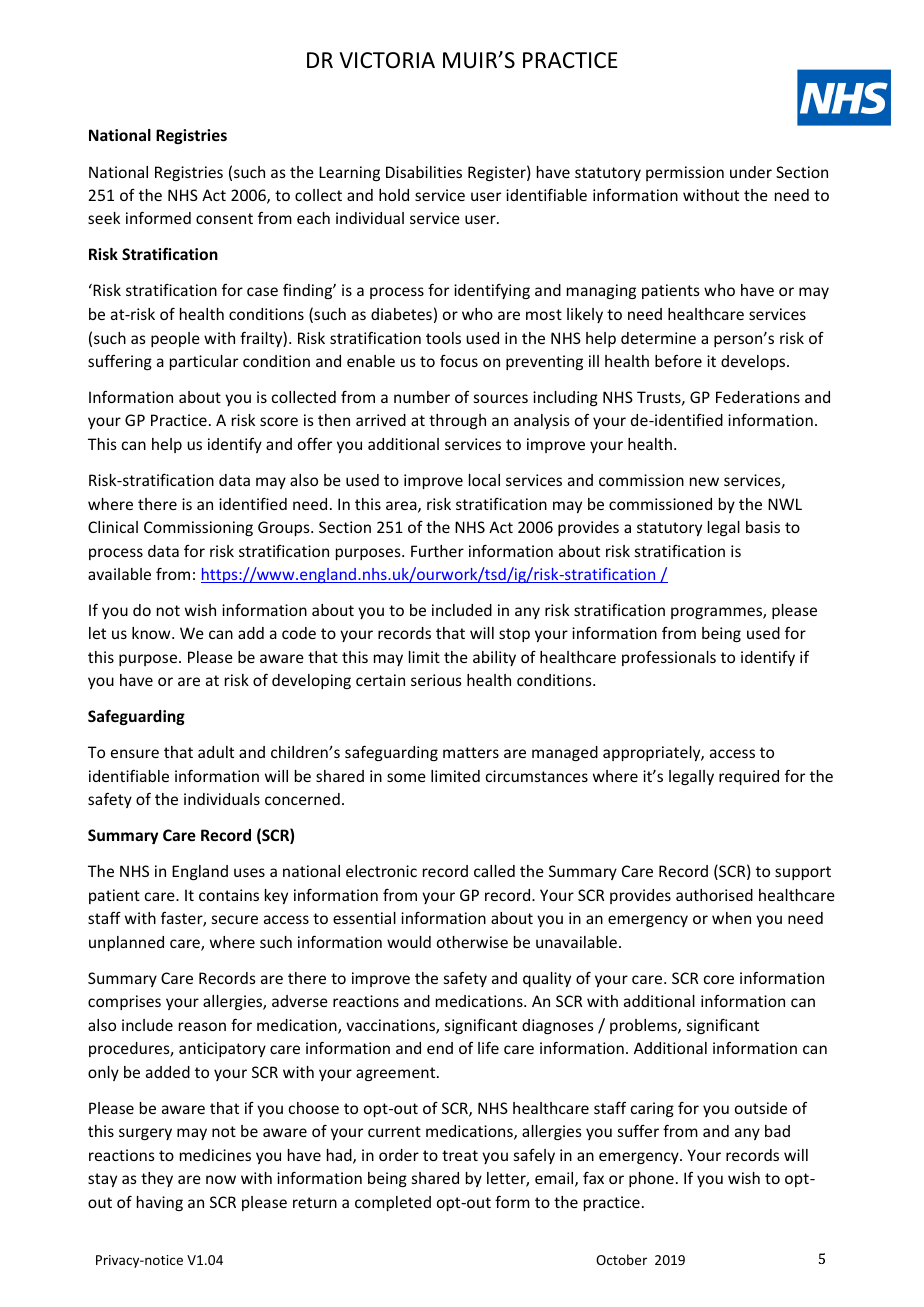 Image resolution: width=924 pixels, height=1307 pixels. What do you see at coordinates (651, 1179) in the screenshot?
I see `phone` at bounding box center [651, 1179].
